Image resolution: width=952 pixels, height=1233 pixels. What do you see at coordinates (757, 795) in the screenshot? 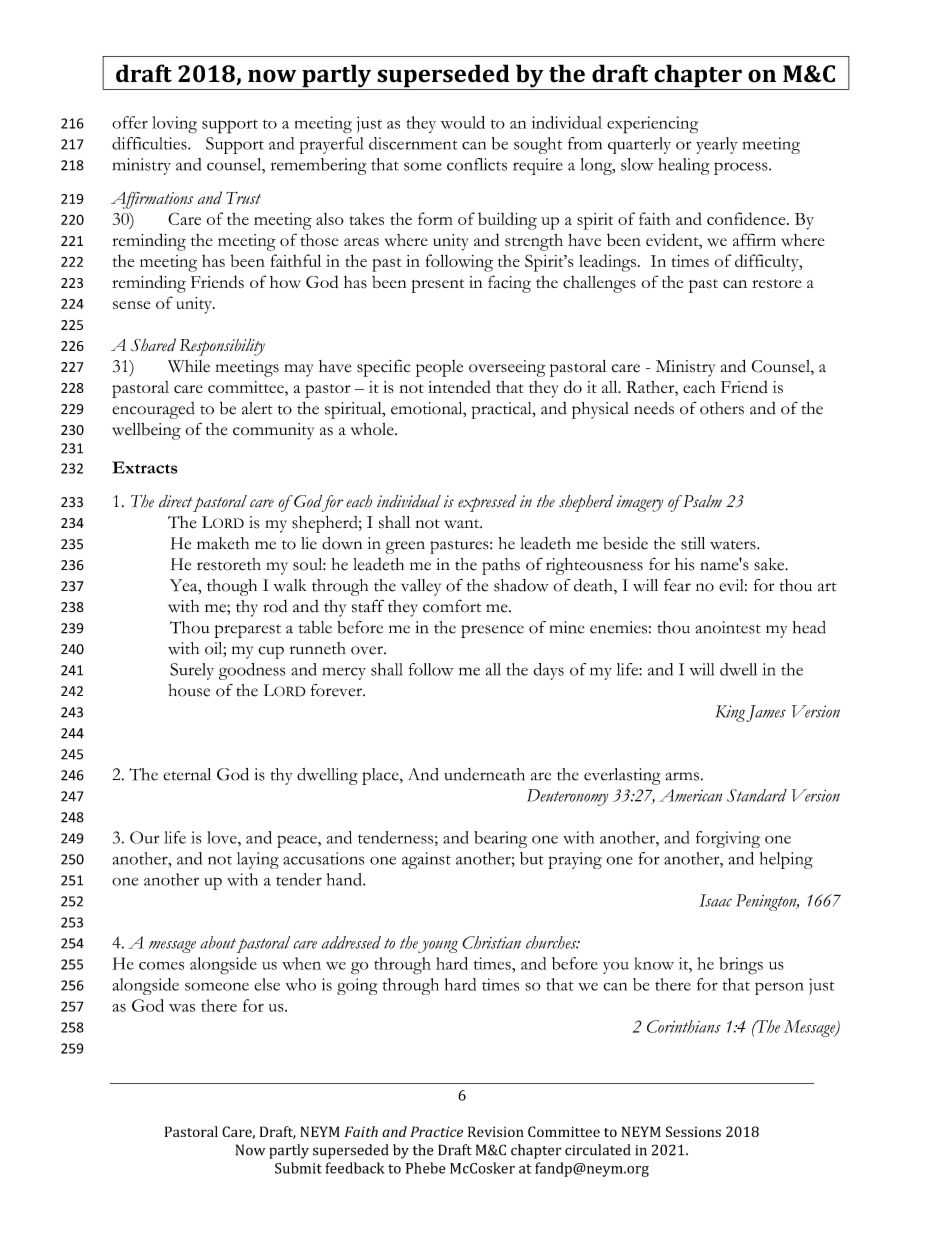
I see `Standard` at bounding box center [757, 795].
